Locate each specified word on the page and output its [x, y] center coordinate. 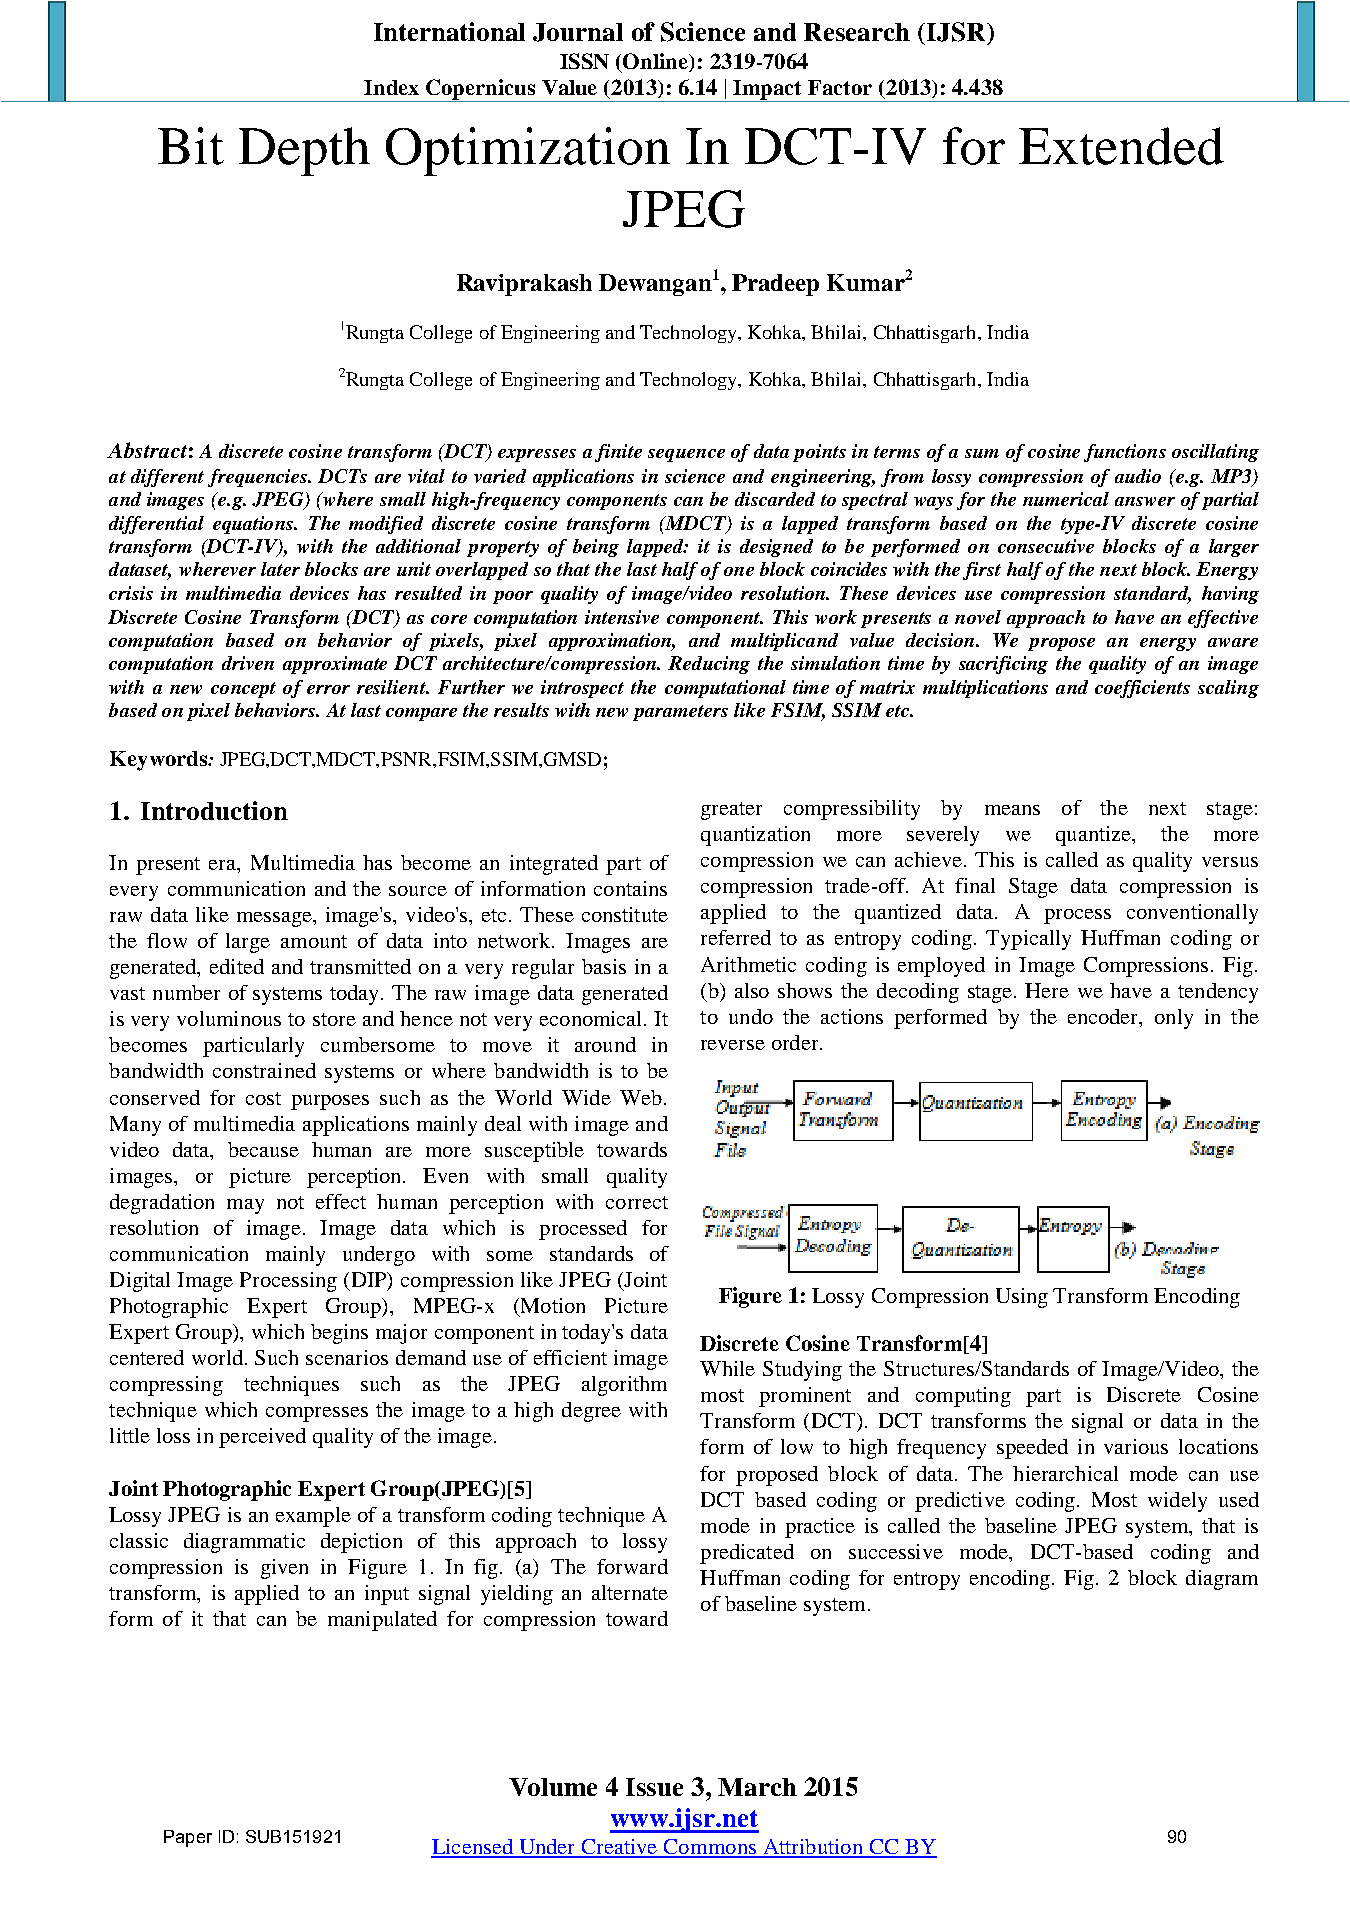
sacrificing [1003, 665]
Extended [1121, 146]
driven [248, 663]
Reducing [709, 665]
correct [637, 1202]
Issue [654, 1787]
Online [657, 62]
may [245, 1206]
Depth [304, 151]
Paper [188, 1838]
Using [1022, 1298]
